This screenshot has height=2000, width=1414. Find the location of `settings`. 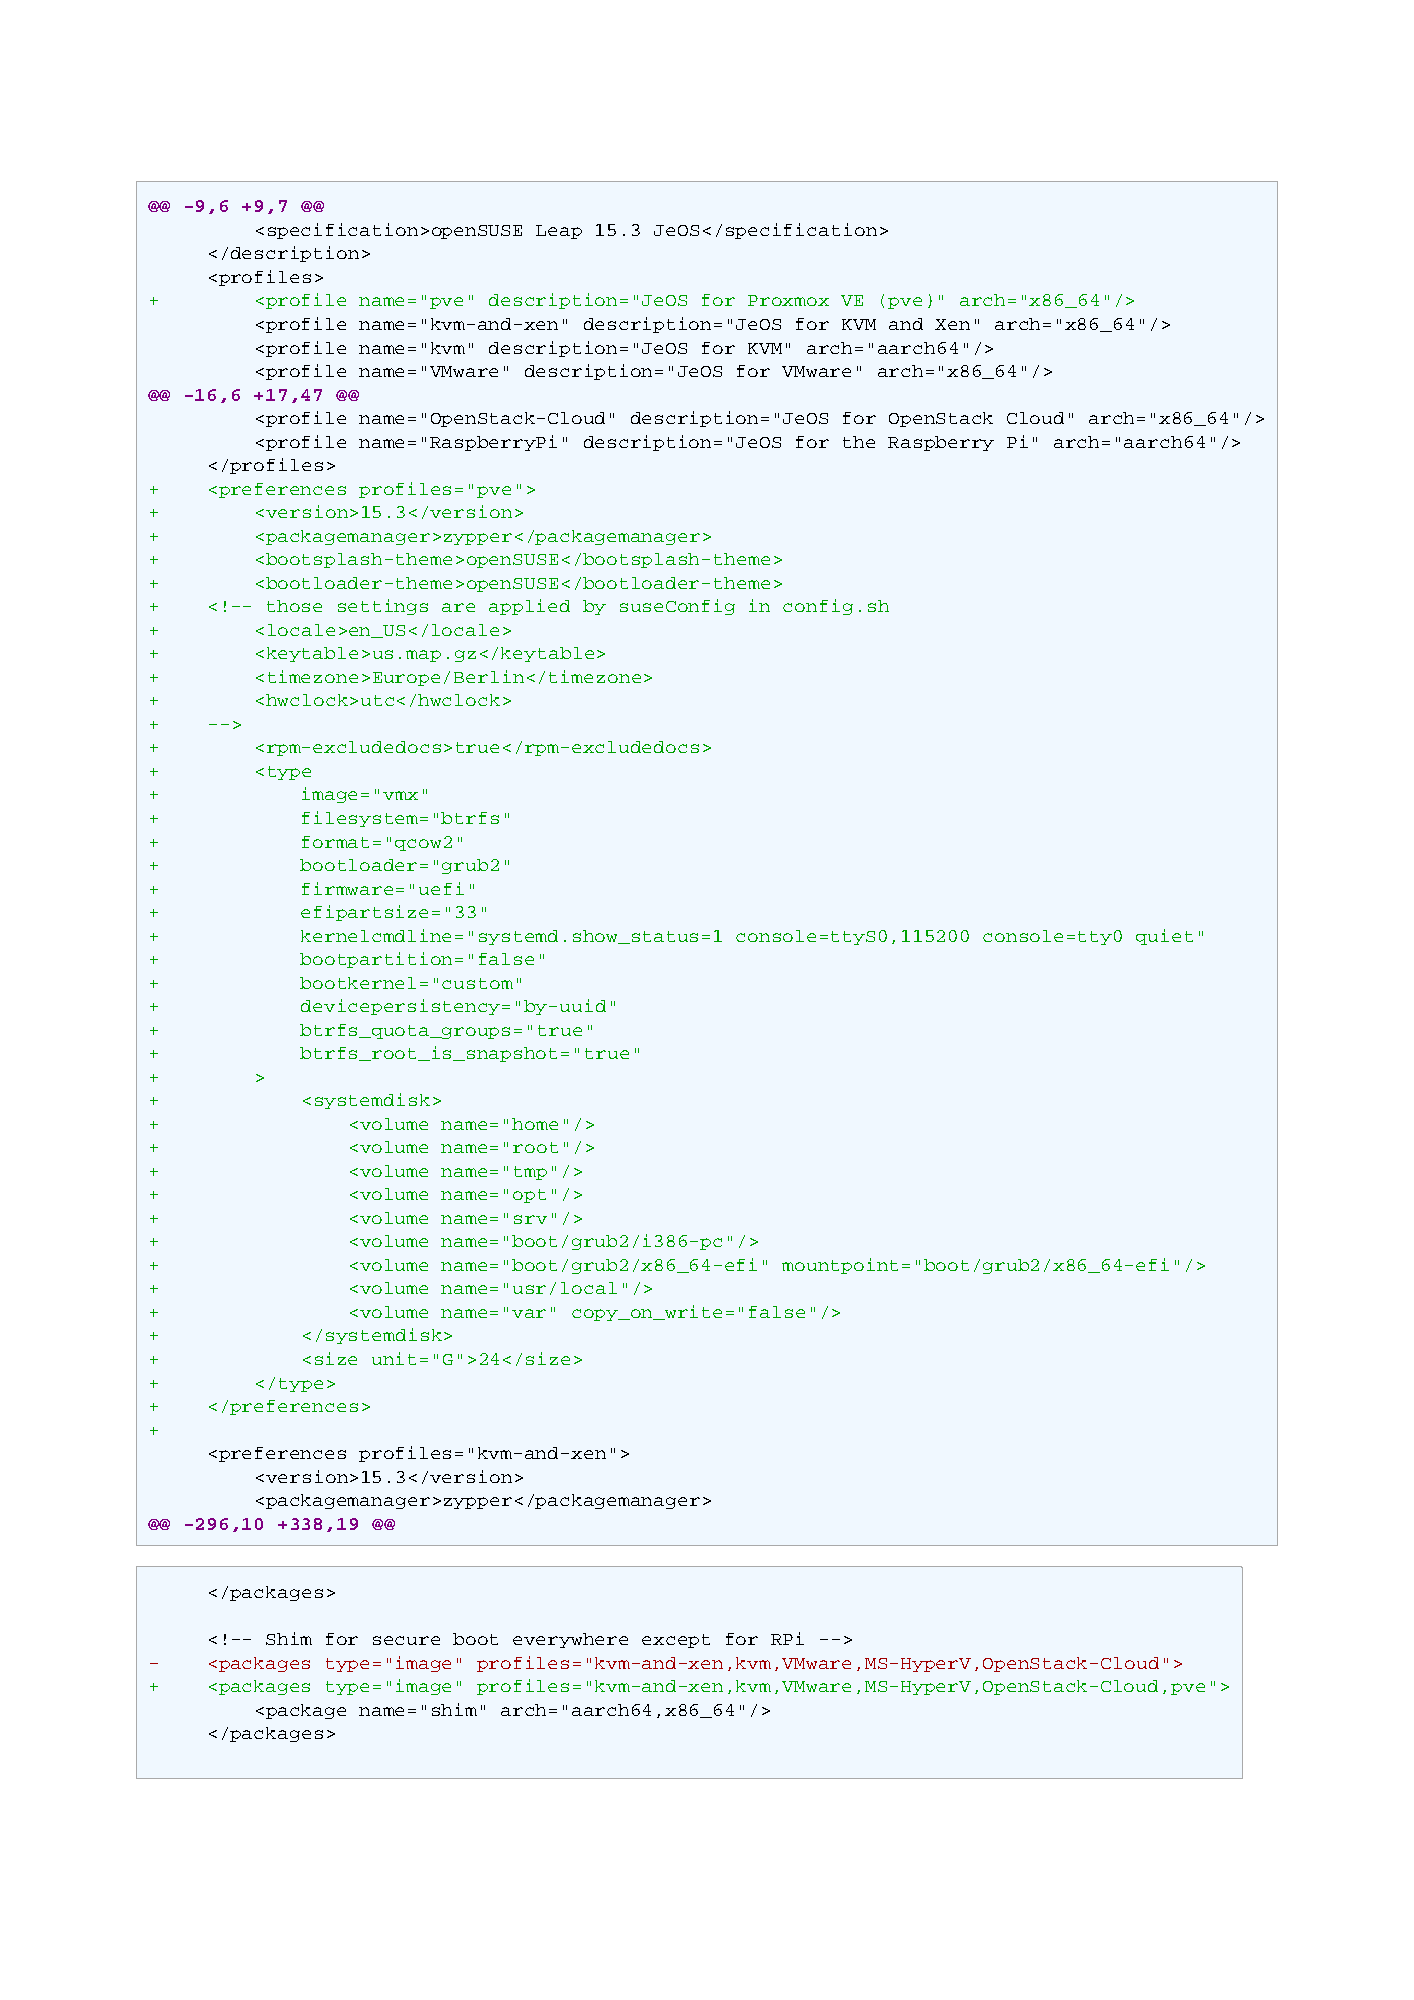

settings is located at coordinates (383, 607).
